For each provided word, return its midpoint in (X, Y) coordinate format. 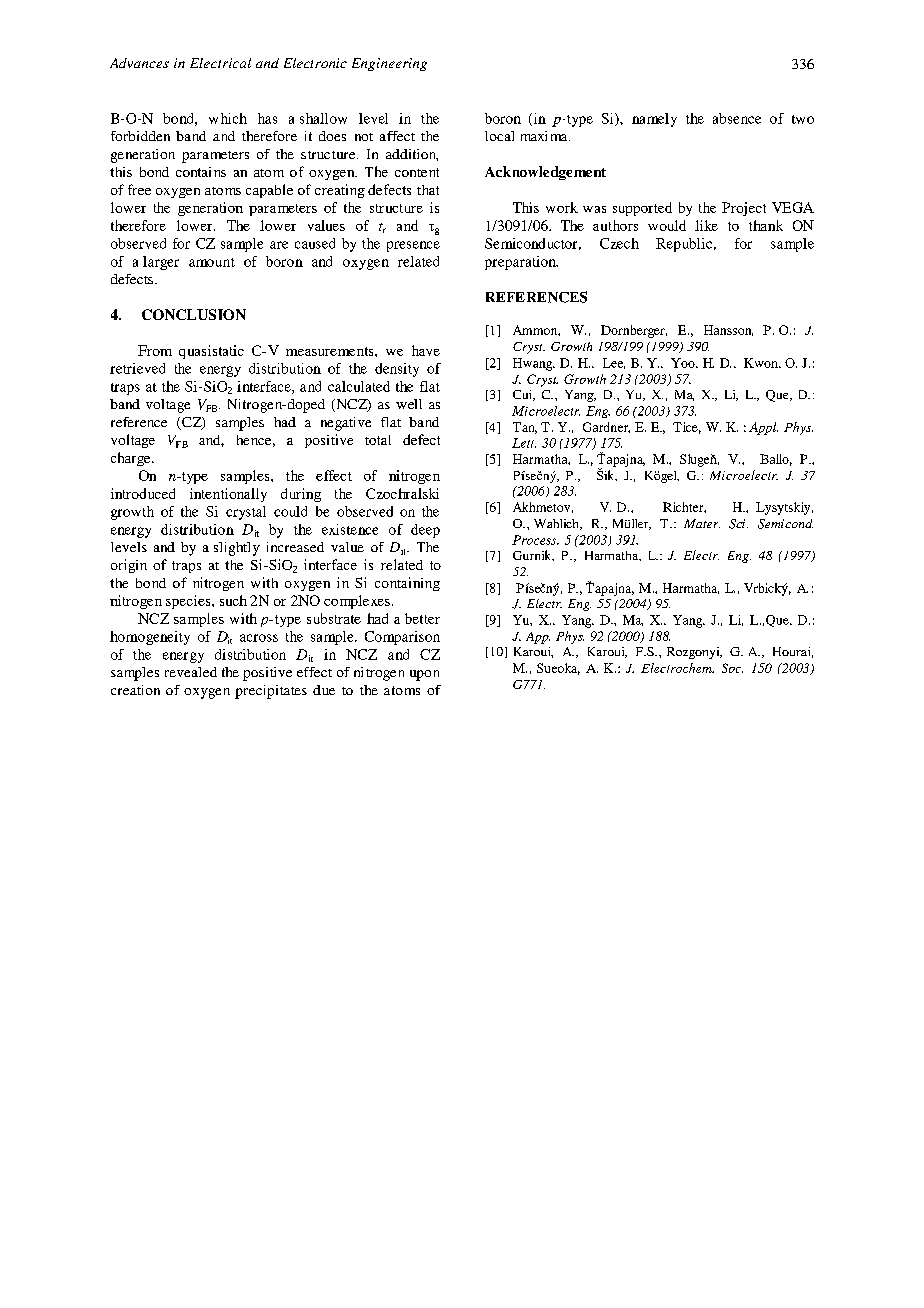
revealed (191, 672)
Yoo (684, 363)
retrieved (137, 368)
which (228, 118)
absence (737, 118)
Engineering (389, 64)
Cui (524, 395)
